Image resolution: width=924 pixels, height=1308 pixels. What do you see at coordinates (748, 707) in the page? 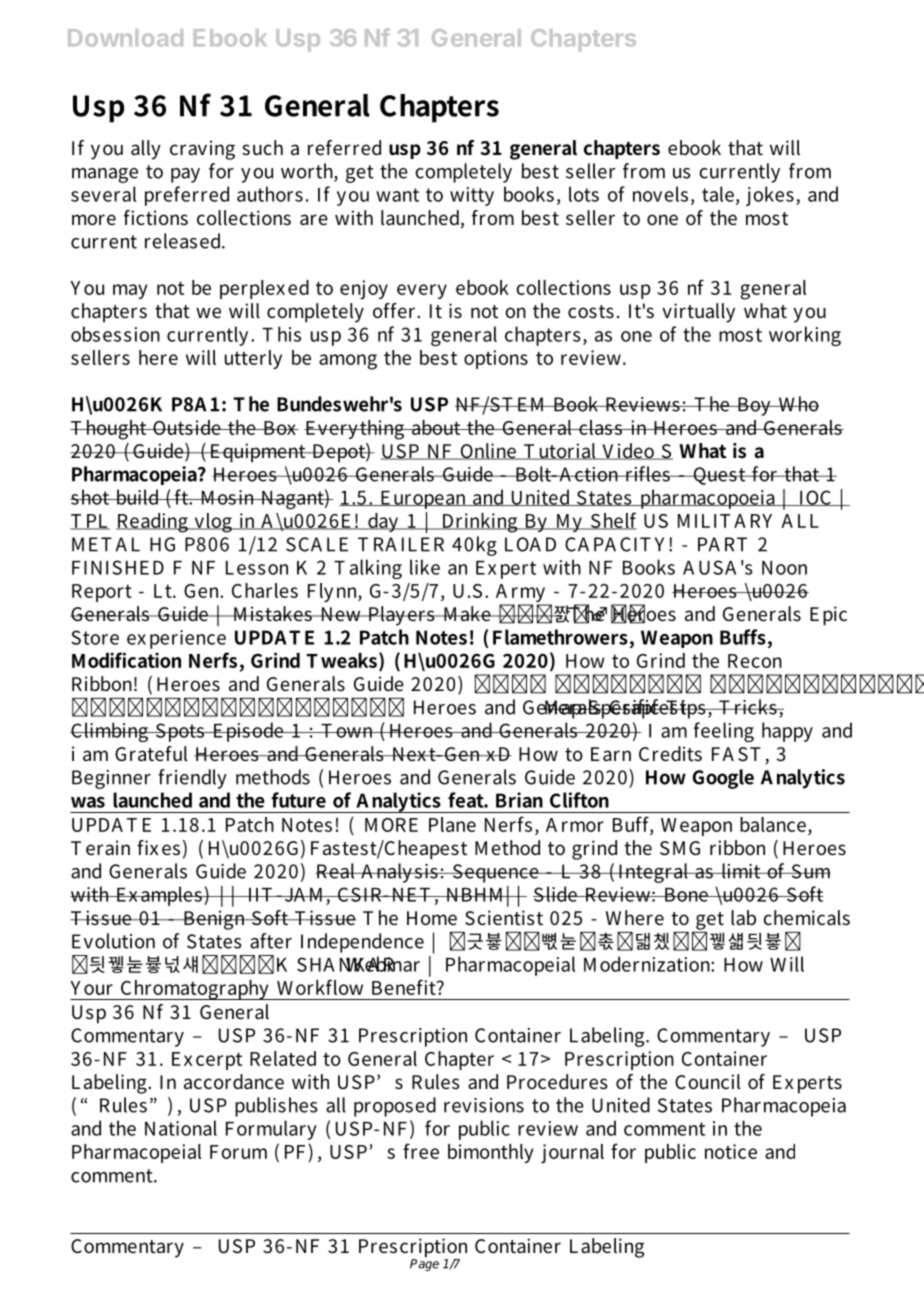
I see `Tricks` at bounding box center [748, 707].
